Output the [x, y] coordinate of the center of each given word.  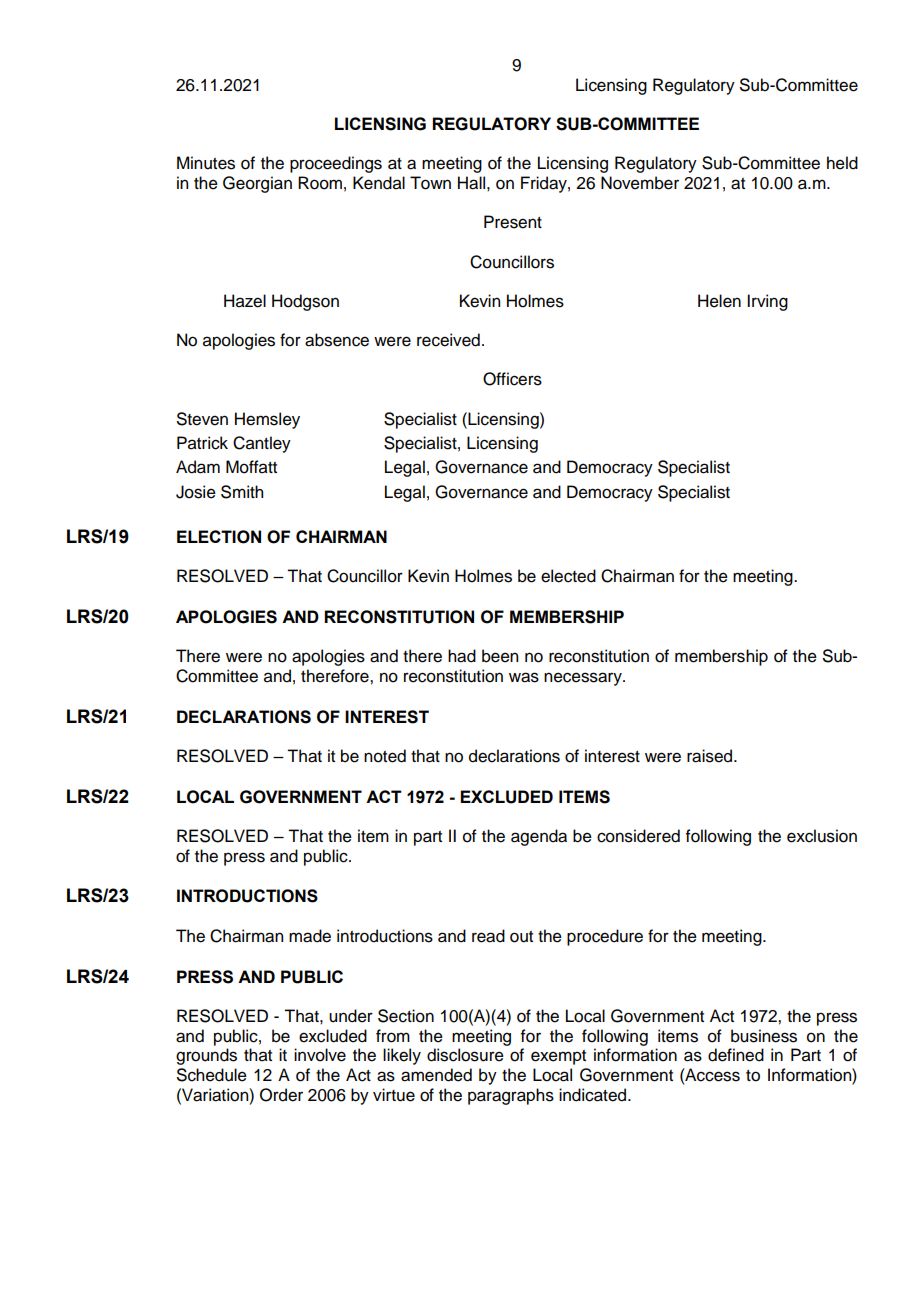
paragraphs [511, 1096]
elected [568, 576]
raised [711, 756]
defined [736, 1055]
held [842, 163]
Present [513, 222]
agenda [539, 837]
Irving [767, 302]
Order [281, 1095]
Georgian [257, 184]
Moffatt [251, 467]
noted [385, 756]
